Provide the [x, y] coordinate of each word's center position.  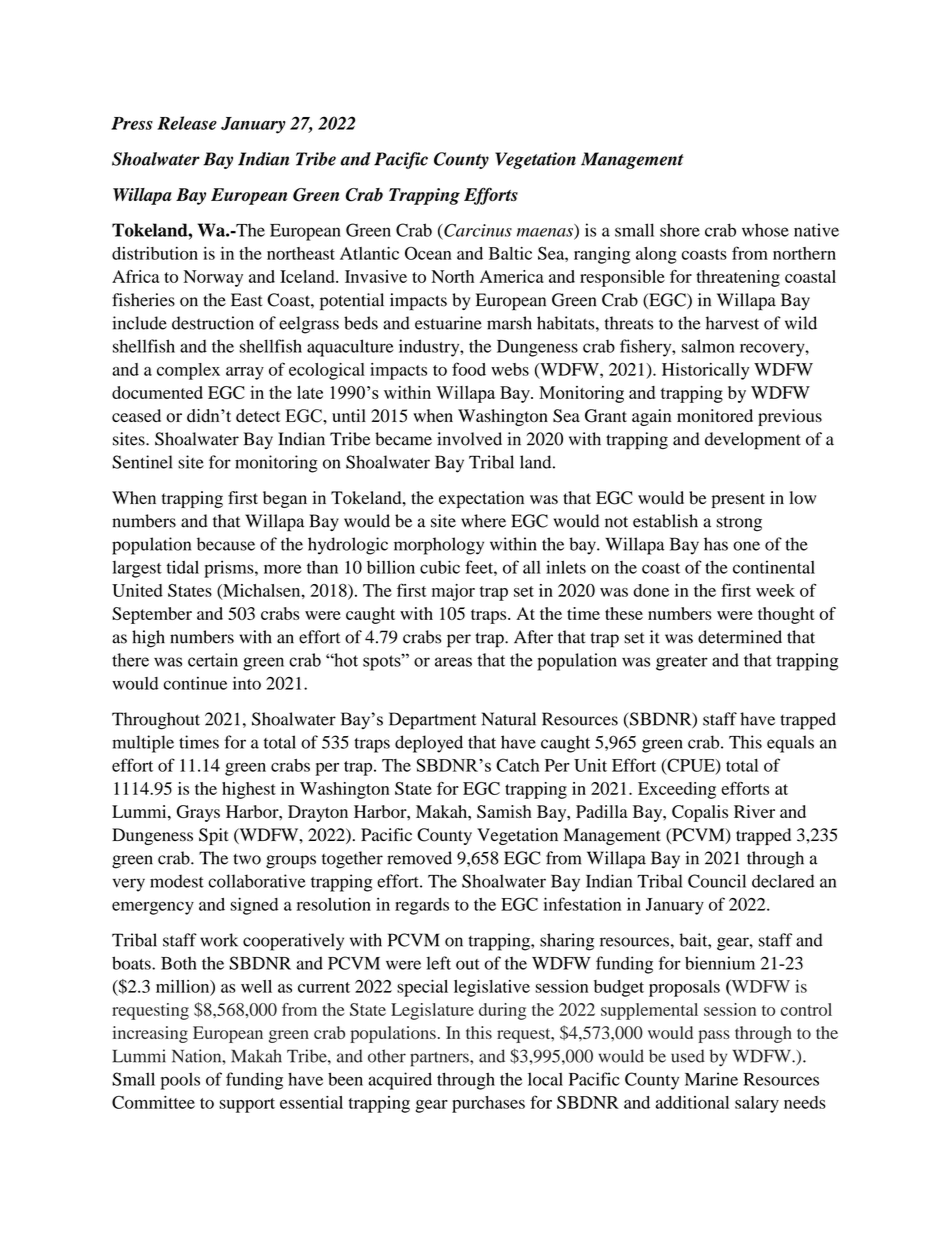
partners [440, 1059]
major [453, 592]
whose [765, 230]
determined [740, 637]
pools [180, 1081]
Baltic [510, 253]
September [152, 615]
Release [187, 123]
